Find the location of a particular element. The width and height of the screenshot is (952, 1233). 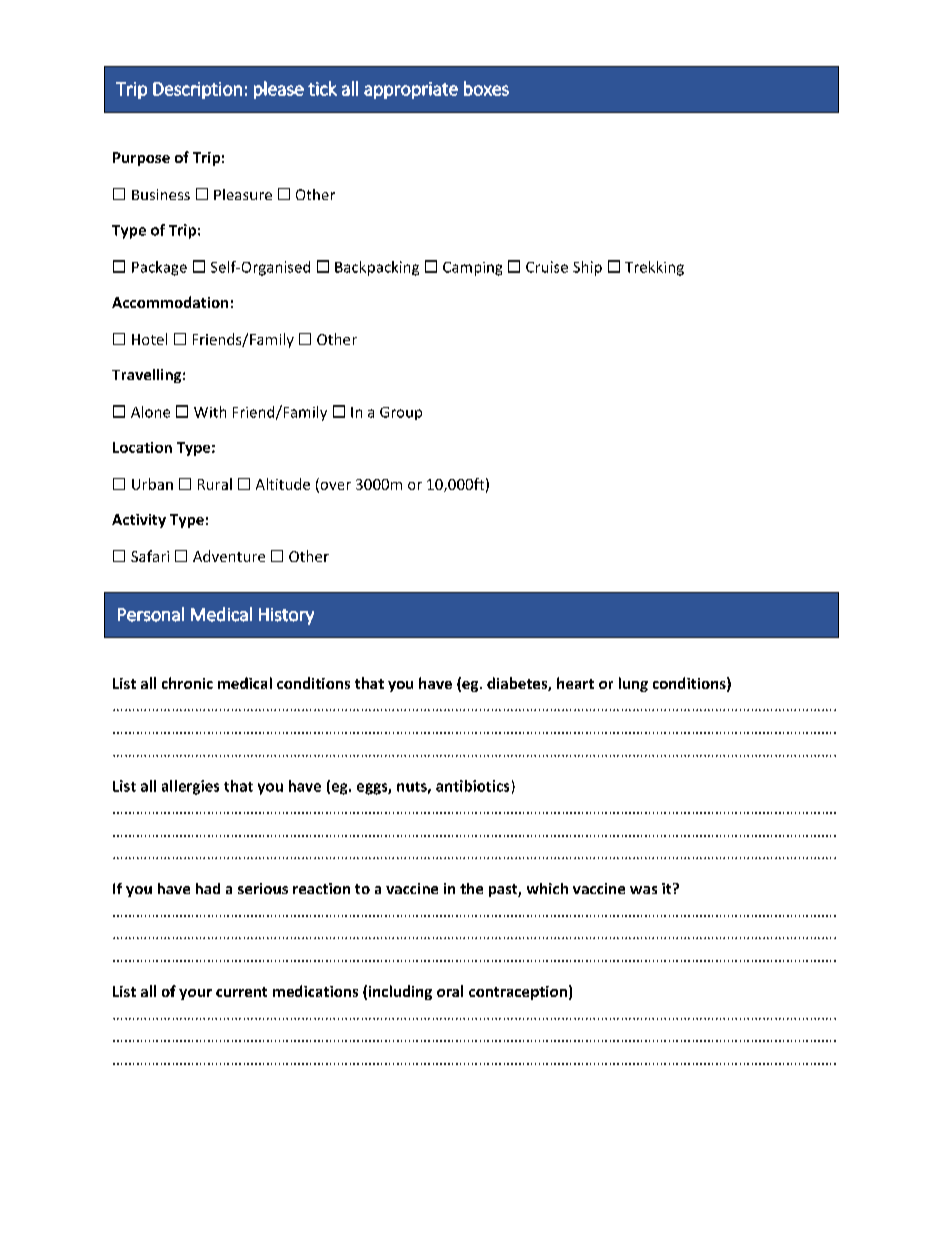

Description is located at coordinates (197, 90).
